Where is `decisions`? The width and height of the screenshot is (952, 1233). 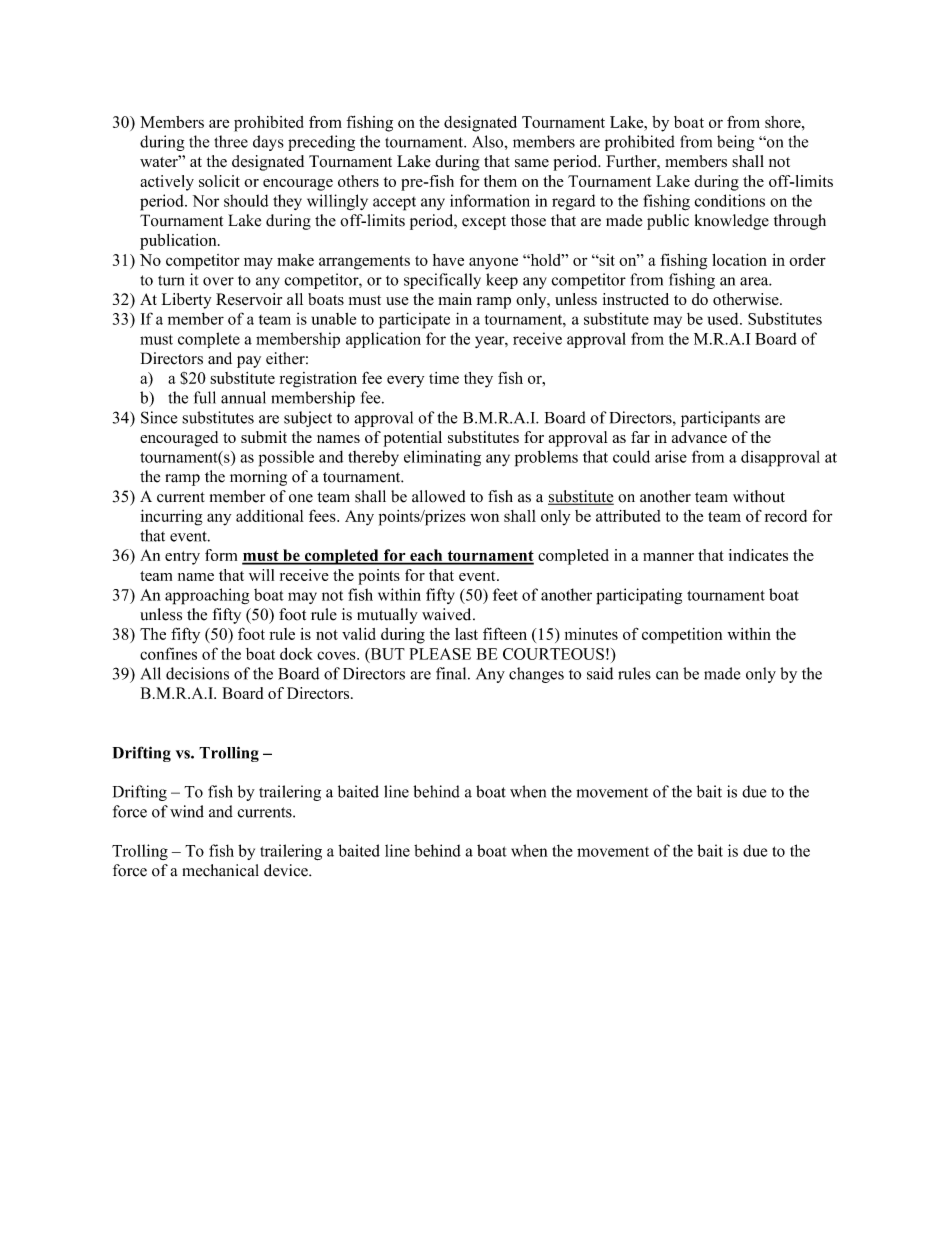 decisions is located at coordinates (197, 673).
